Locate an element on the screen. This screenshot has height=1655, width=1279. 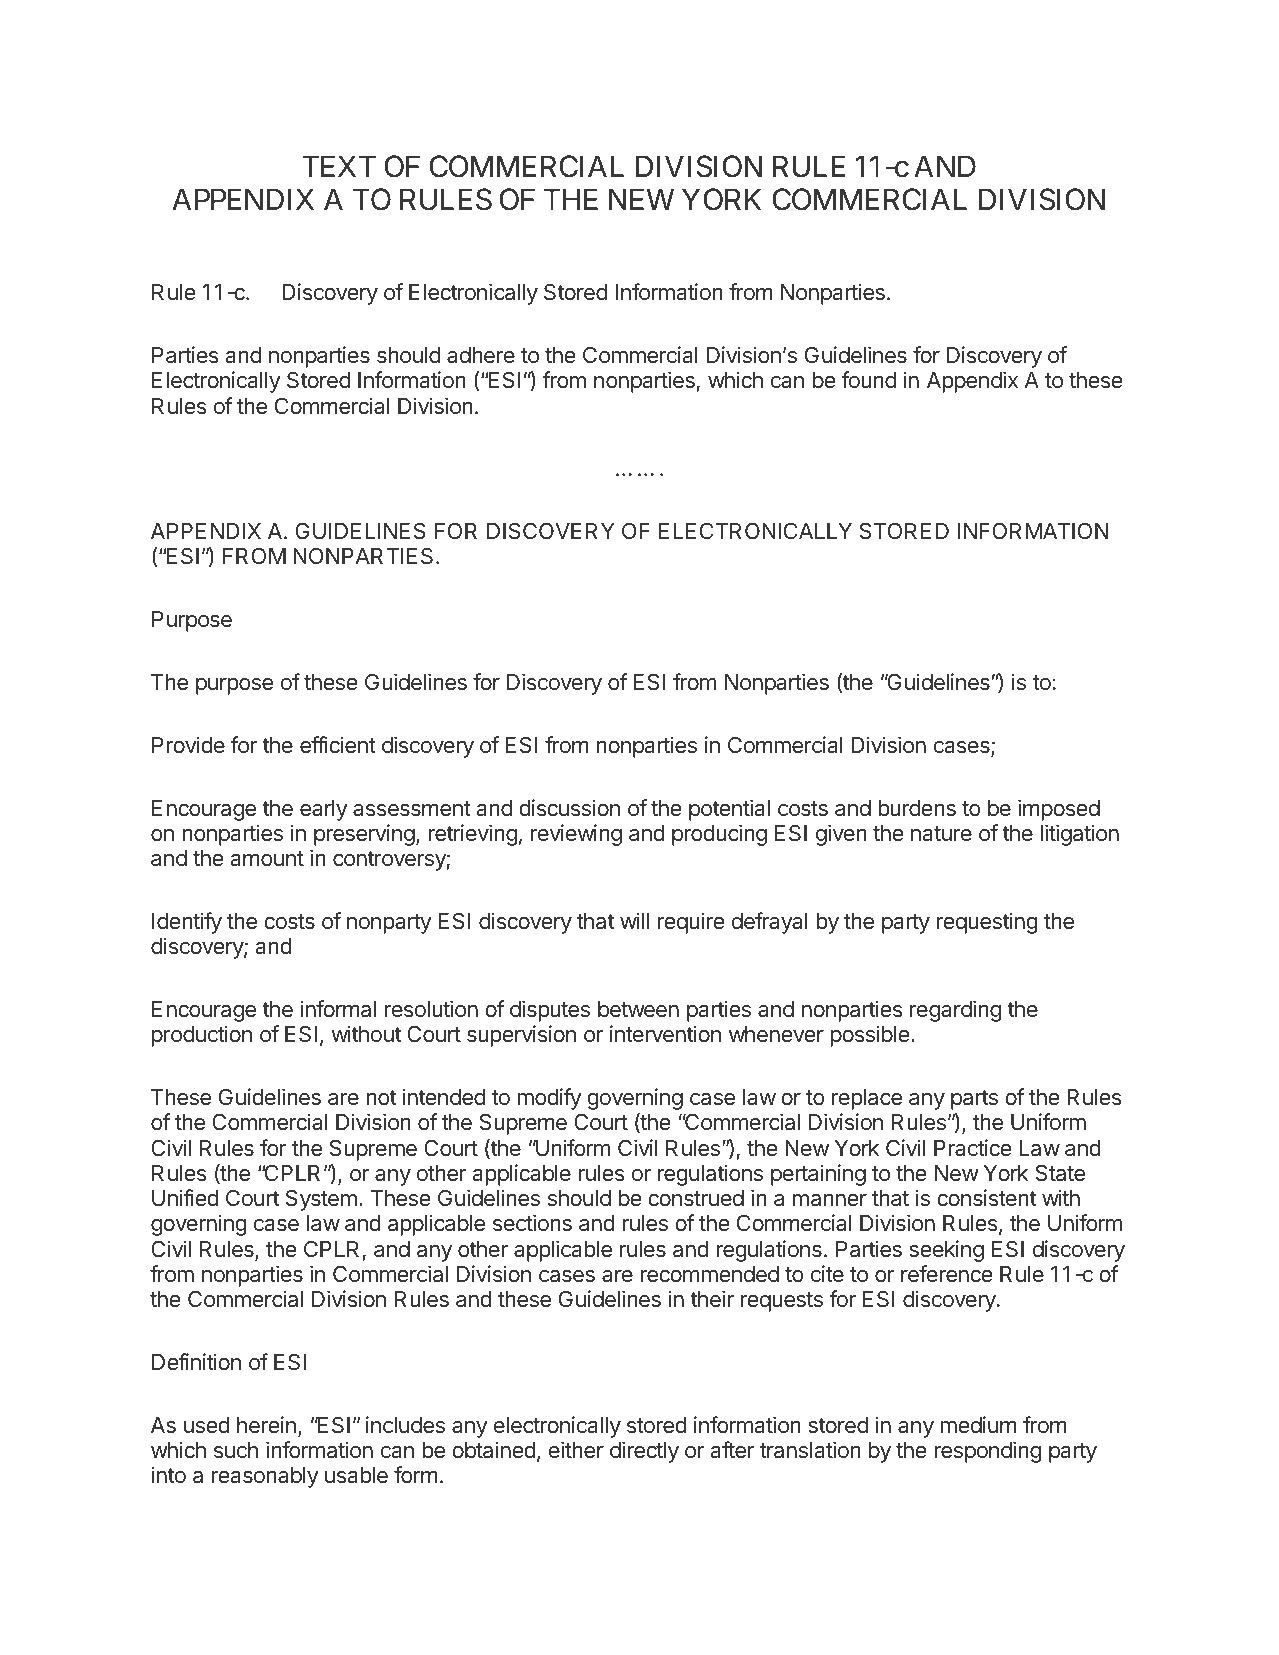
adhere is located at coordinates (481, 355).
